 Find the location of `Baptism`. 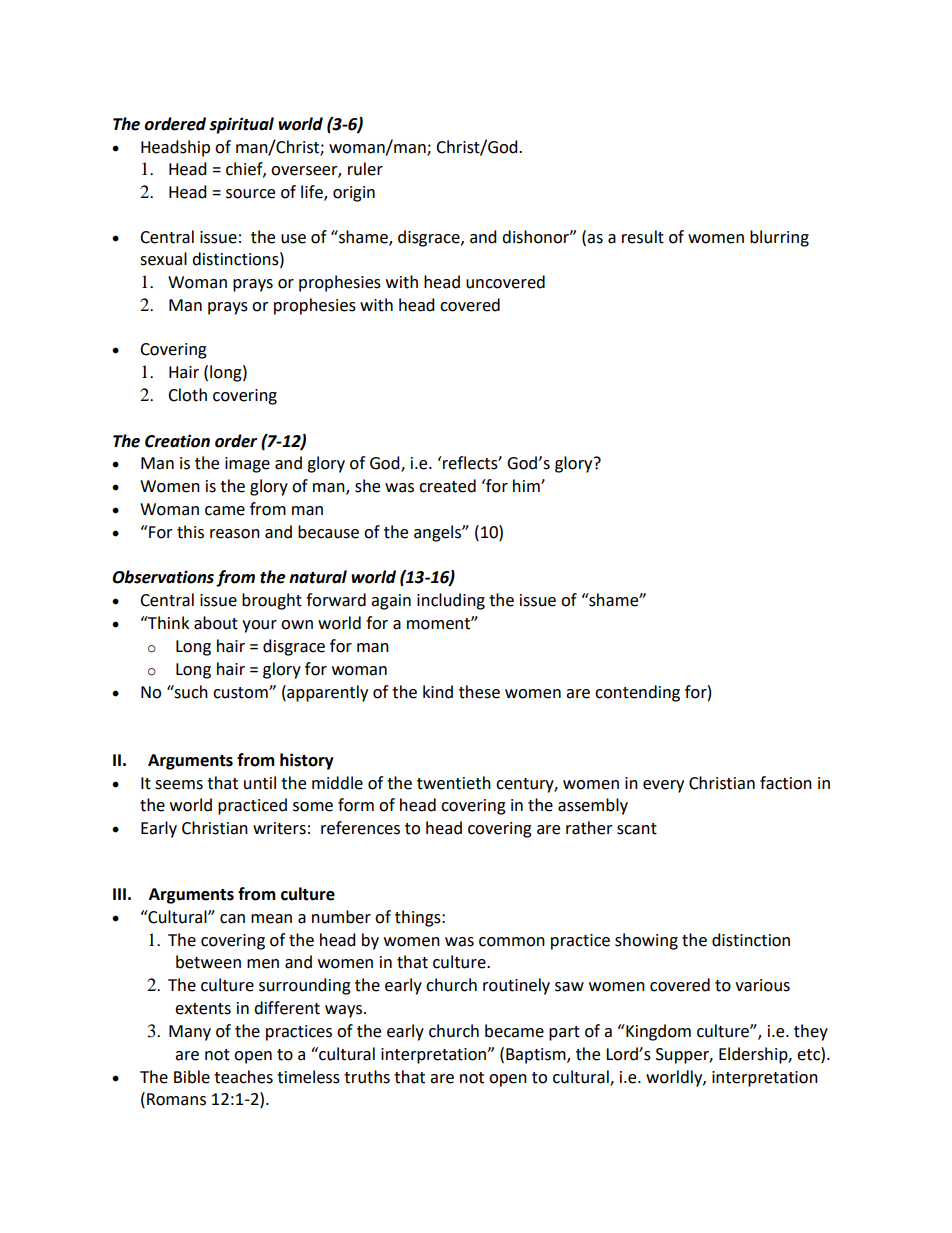

Baptism is located at coordinates (537, 1056).
